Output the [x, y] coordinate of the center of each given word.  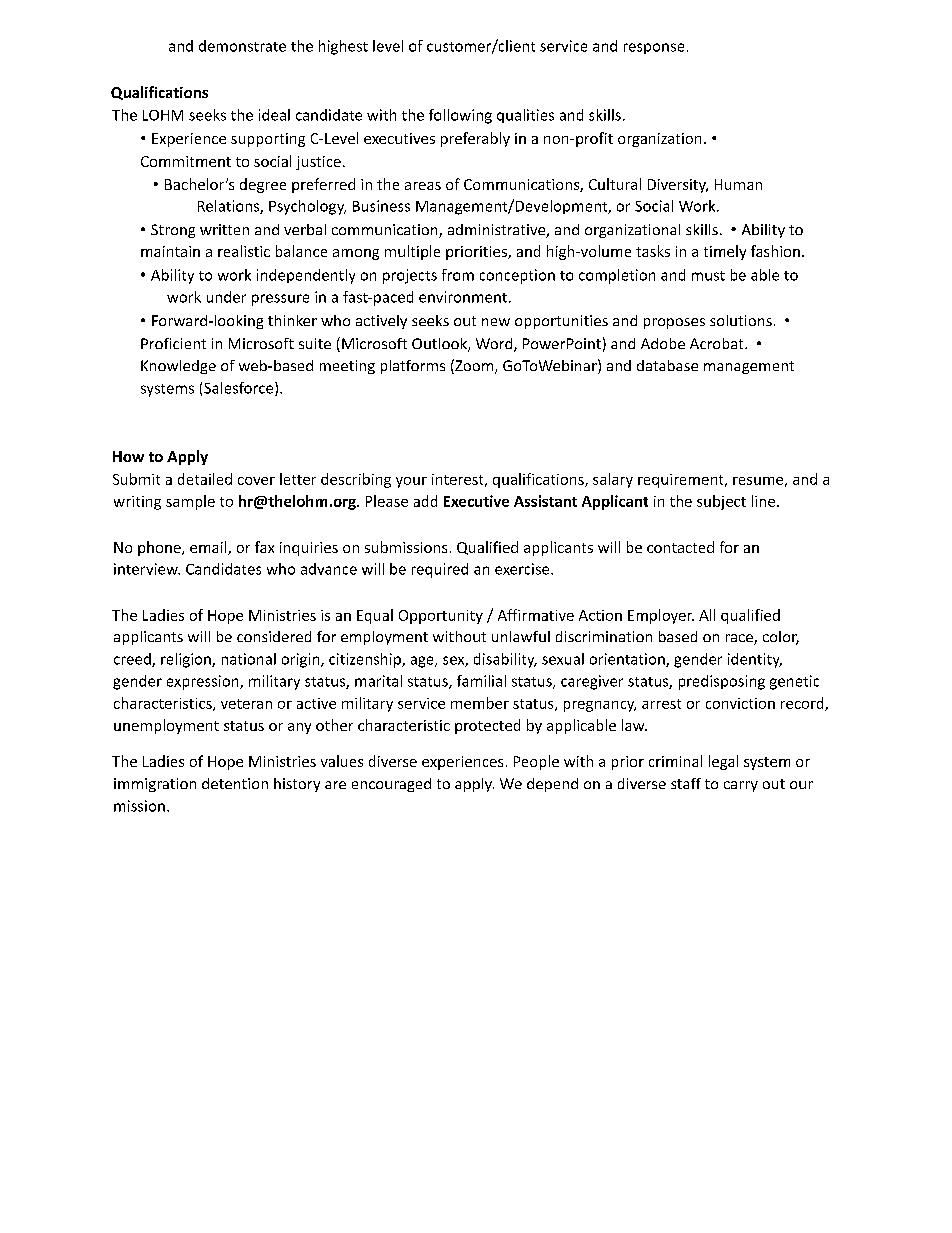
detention [235, 783]
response [654, 48]
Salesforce [240, 389]
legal [723, 762]
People [536, 762]
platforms [413, 367]
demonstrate [242, 46]
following [460, 116]
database [667, 365]
